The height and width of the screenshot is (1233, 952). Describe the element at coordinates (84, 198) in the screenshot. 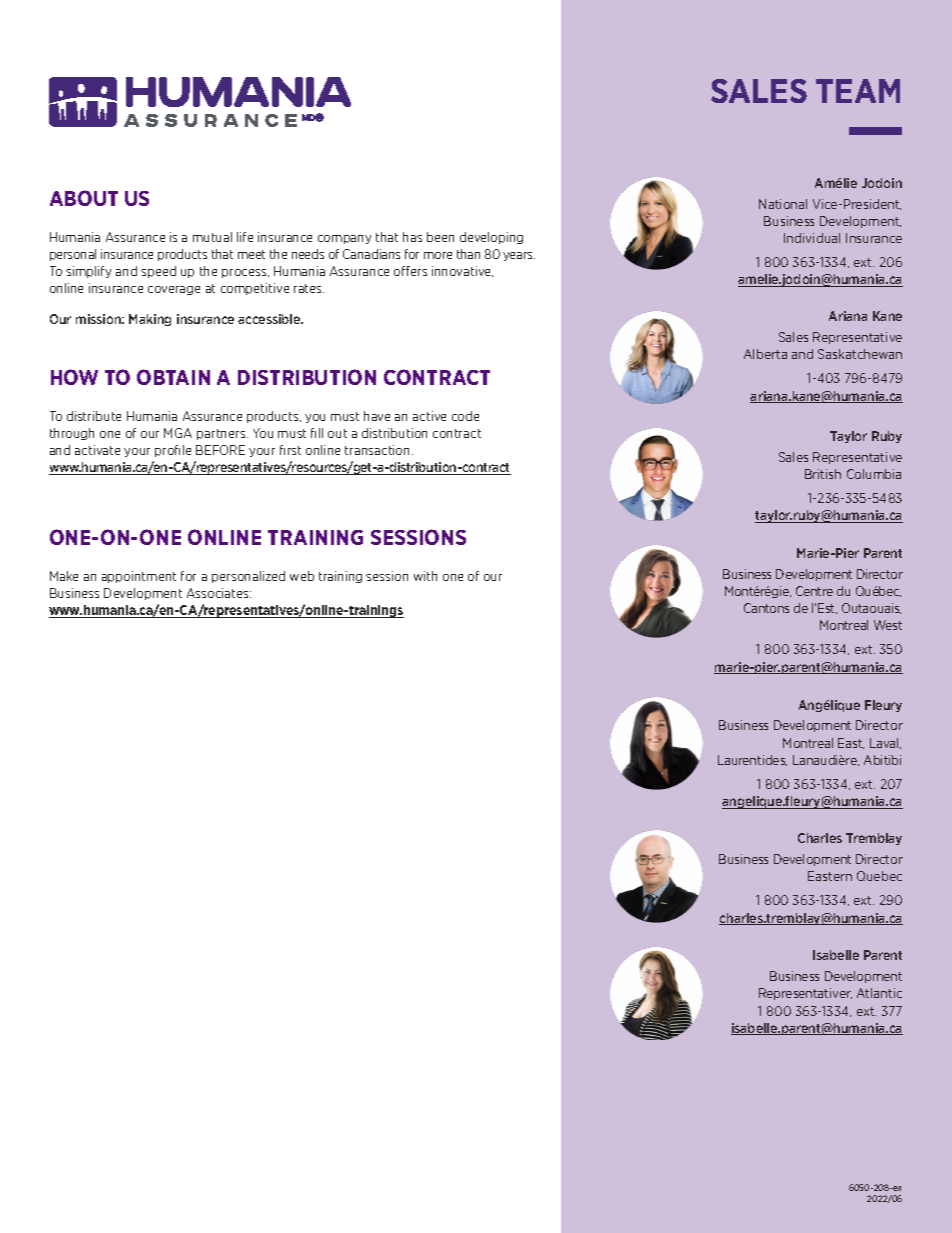

I see `ABOUT` at that location.
